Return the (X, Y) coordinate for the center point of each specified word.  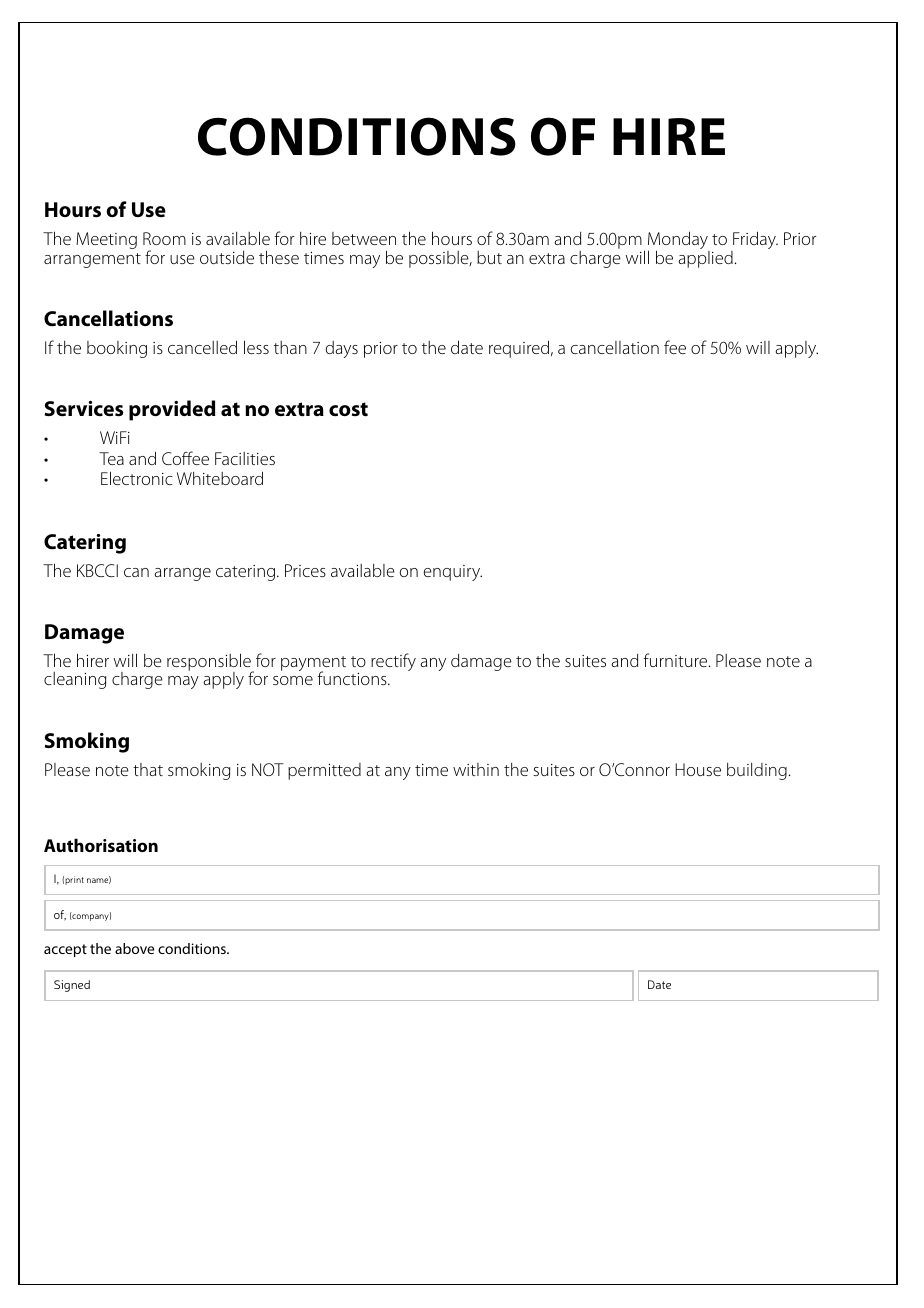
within (476, 769)
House (698, 769)
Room (164, 238)
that (148, 769)
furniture (677, 660)
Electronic (137, 478)
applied (705, 258)
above (134, 948)
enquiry (452, 573)
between (364, 238)
